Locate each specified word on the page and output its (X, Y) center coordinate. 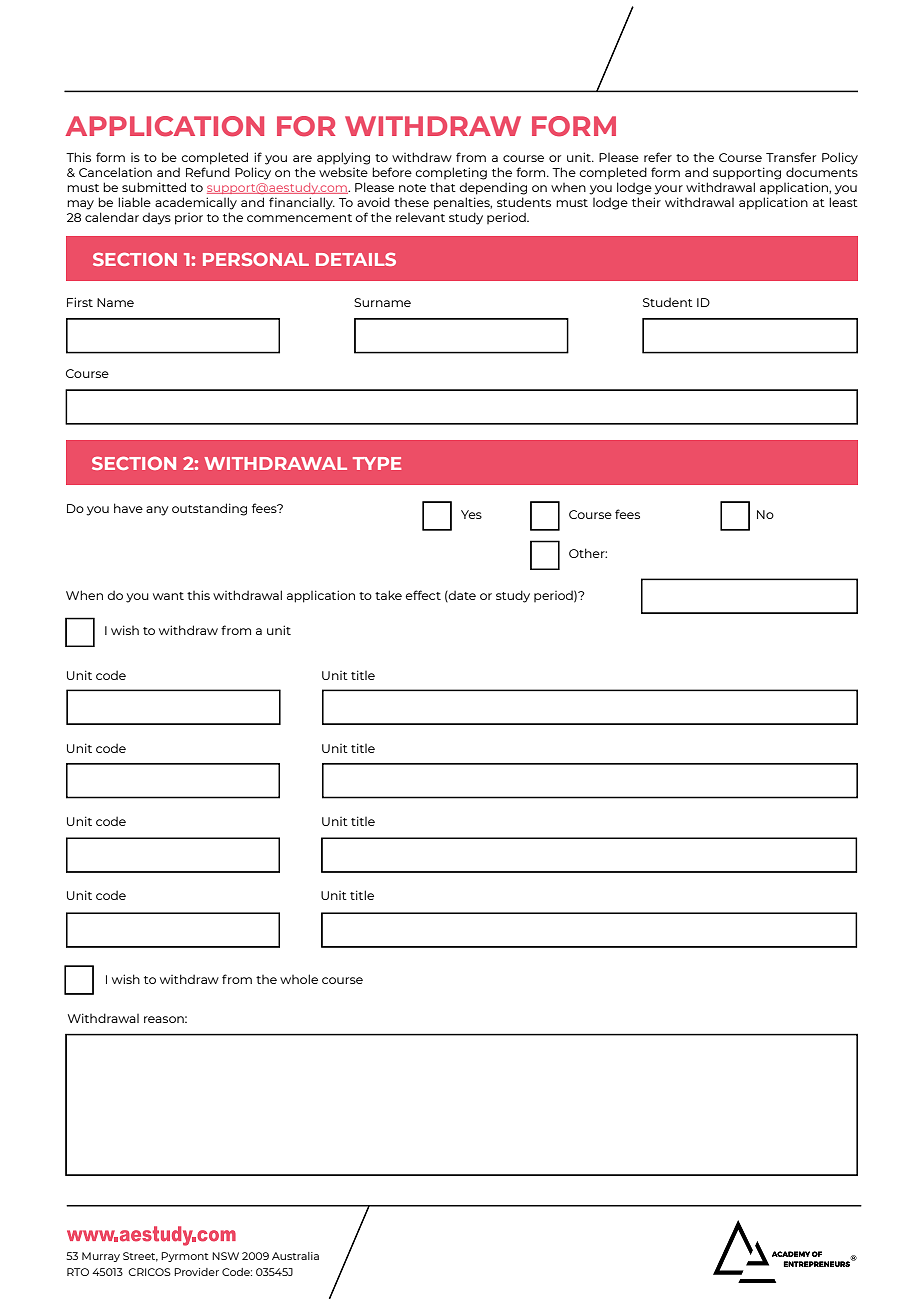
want (168, 596)
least (843, 202)
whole (299, 979)
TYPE (377, 463)
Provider (196, 1272)
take (388, 595)
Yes (471, 514)
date (461, 596)
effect (423, 595)
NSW (225, 1256)
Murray (101, 1257)
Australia (295, 1256)
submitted (154, 187)
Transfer (791, 157)
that (443, 187)
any (157, 511)
